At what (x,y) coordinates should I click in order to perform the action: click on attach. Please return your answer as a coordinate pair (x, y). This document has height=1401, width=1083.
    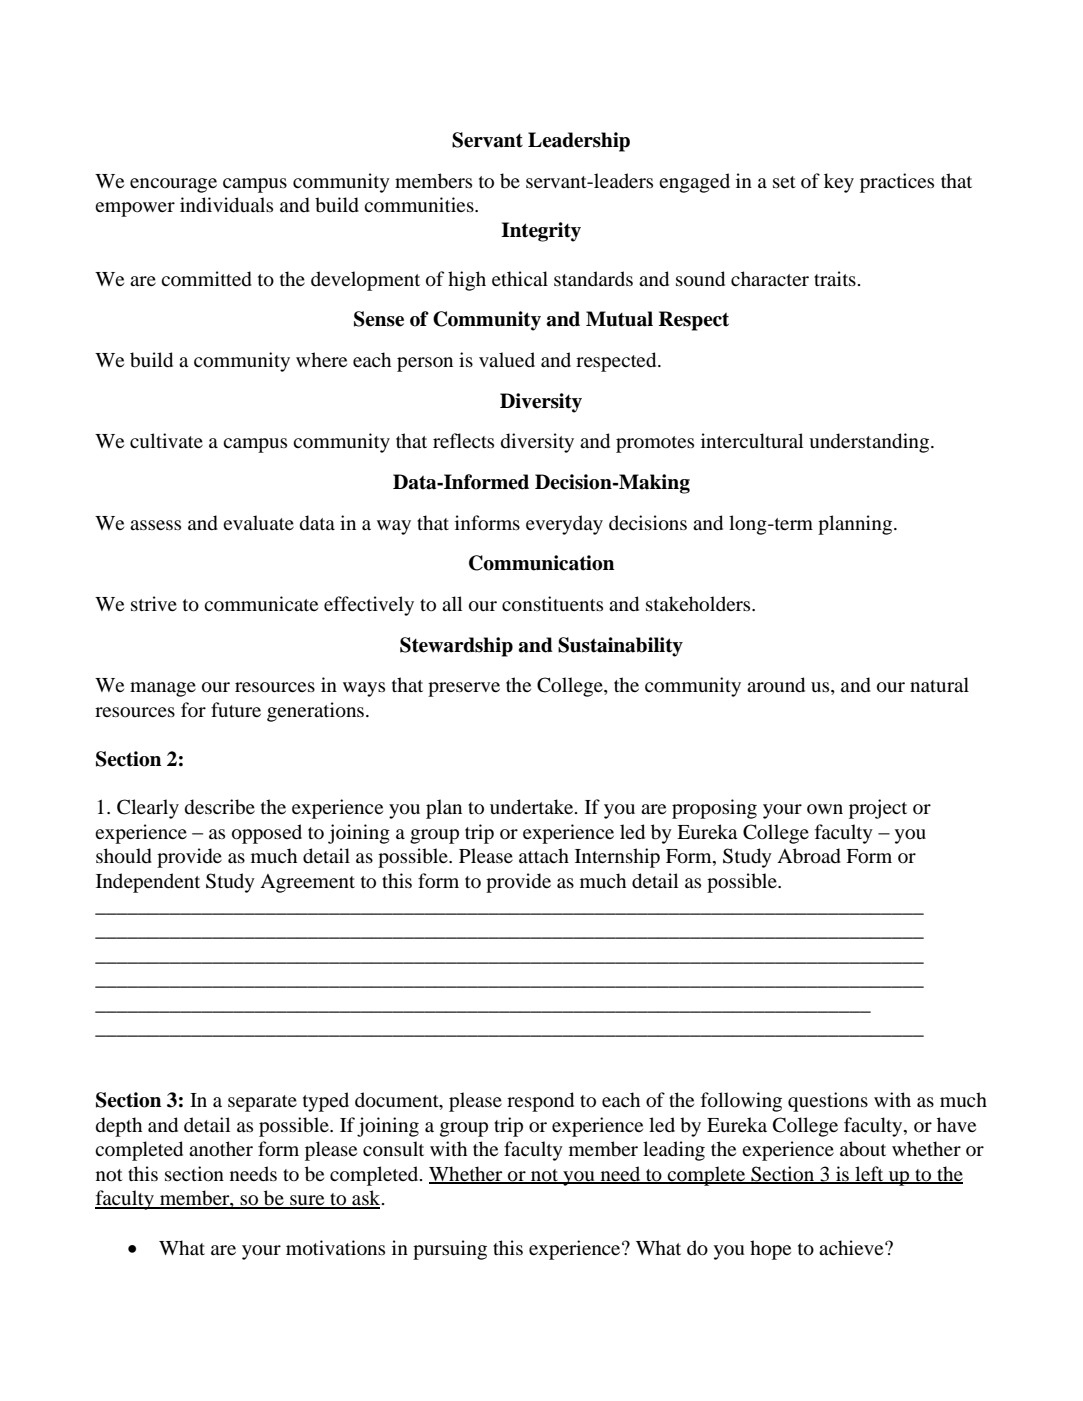
    Looking at the image, I should click on (544, 855).
